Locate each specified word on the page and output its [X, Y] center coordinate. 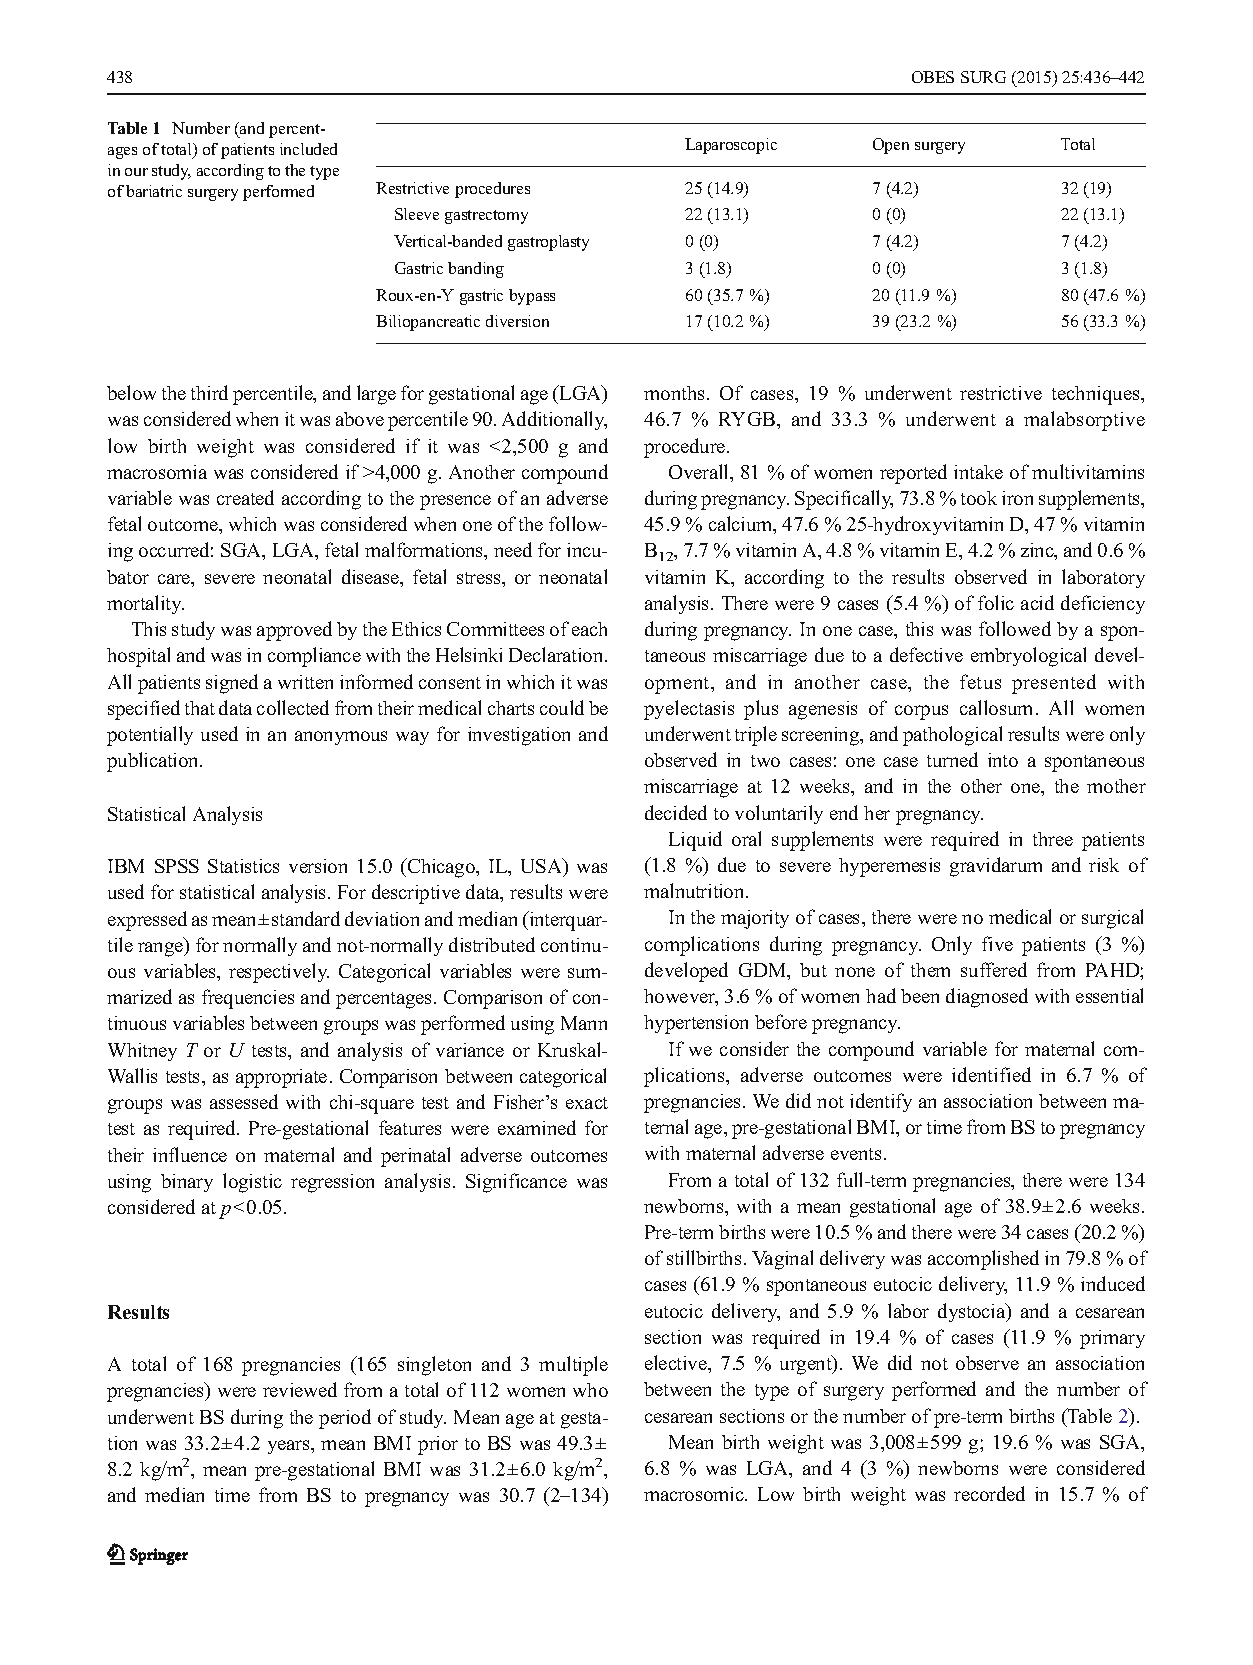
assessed [244, 1101]
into [1003, 760]
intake [978, 472]
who [590, 1390]
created [245, 497]
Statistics [243, 866]
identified [991, 1074]
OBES [933, 77]
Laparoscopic [731, 146]
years [290, 1447]
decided [676, 812]
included [308, 149]
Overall [700, 471]
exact [587, 1103]
